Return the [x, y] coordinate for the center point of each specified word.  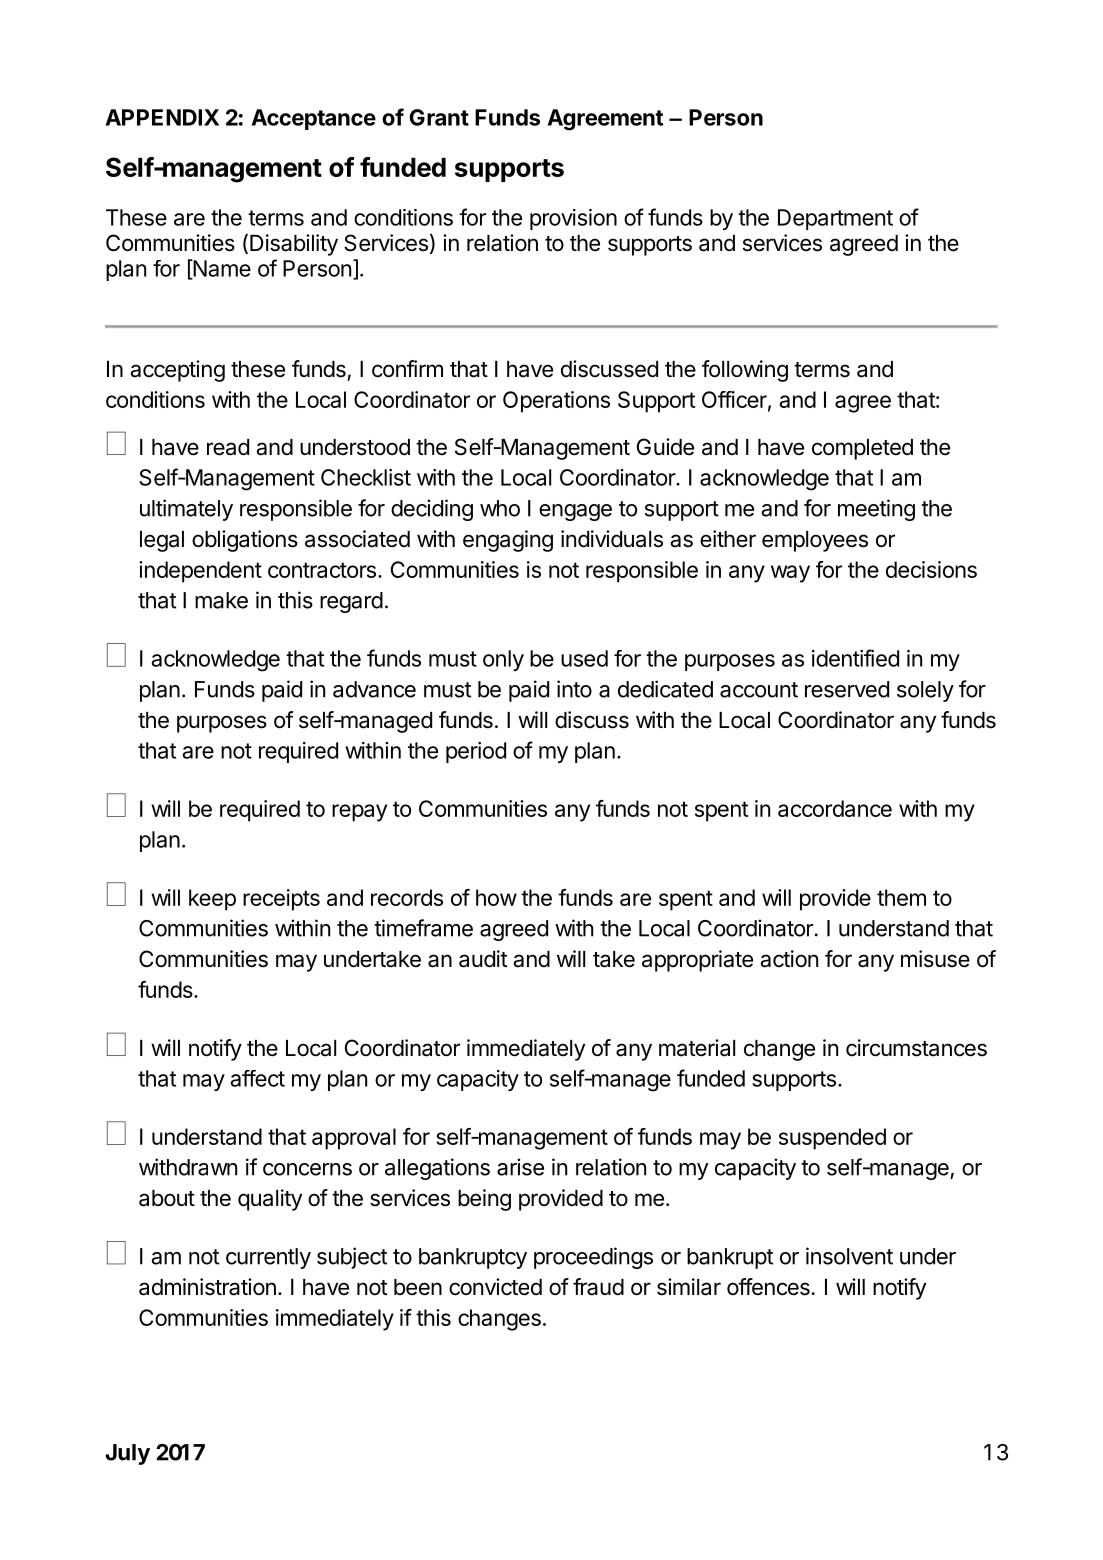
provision [573, 219]
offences [768, 1287]
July [127, 1454]
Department [835, 219]
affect [258, 1078]
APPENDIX [162, 117]
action [789, 959]
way [790, 574]
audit [483, 959]
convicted [495, 1287]
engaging [508, 541]
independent [200, 572]
